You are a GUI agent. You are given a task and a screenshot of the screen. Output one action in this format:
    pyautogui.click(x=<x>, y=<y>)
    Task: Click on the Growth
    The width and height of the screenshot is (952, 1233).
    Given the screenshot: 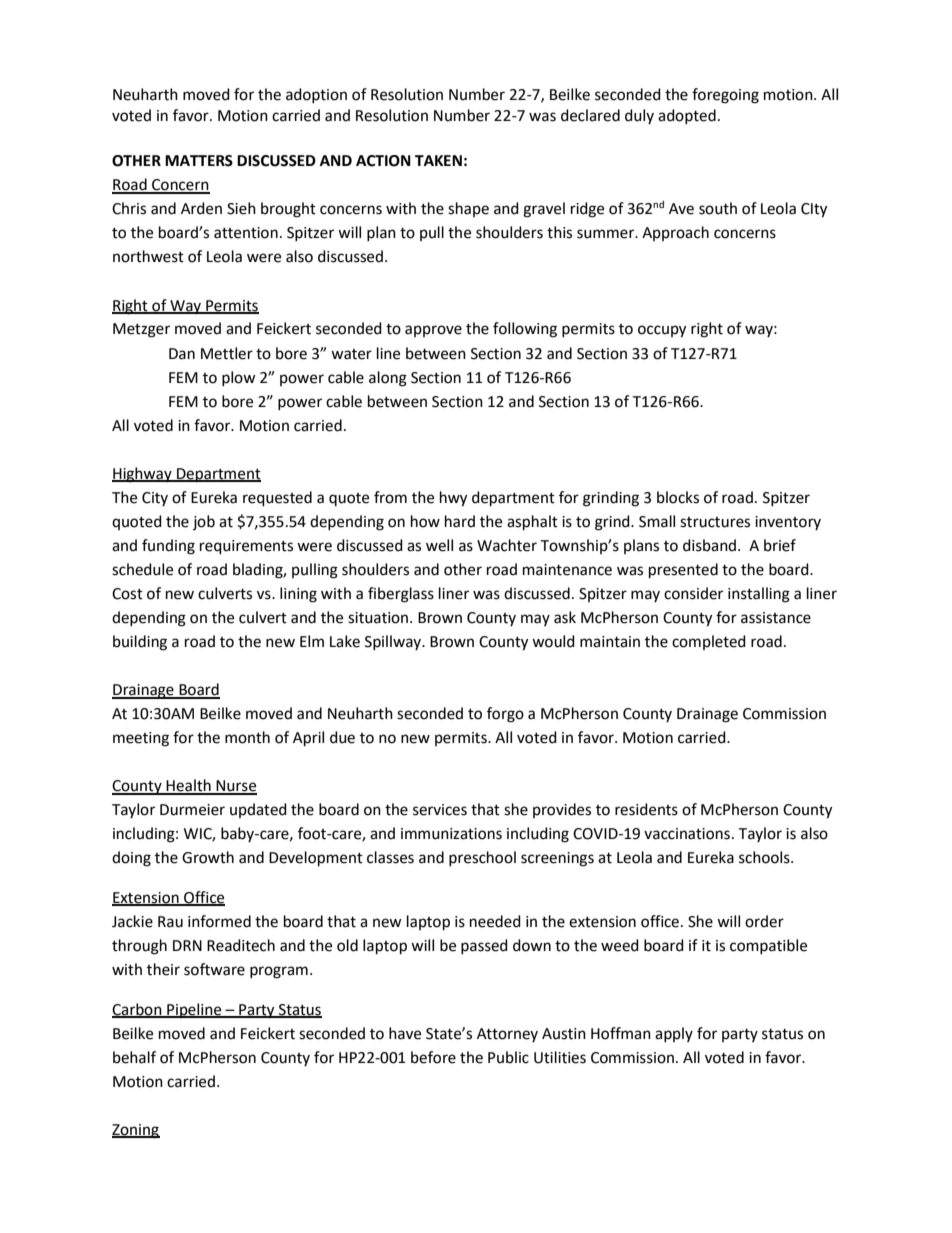 What is the action you would take?
    pyautogui.click(x=208, y=857)
